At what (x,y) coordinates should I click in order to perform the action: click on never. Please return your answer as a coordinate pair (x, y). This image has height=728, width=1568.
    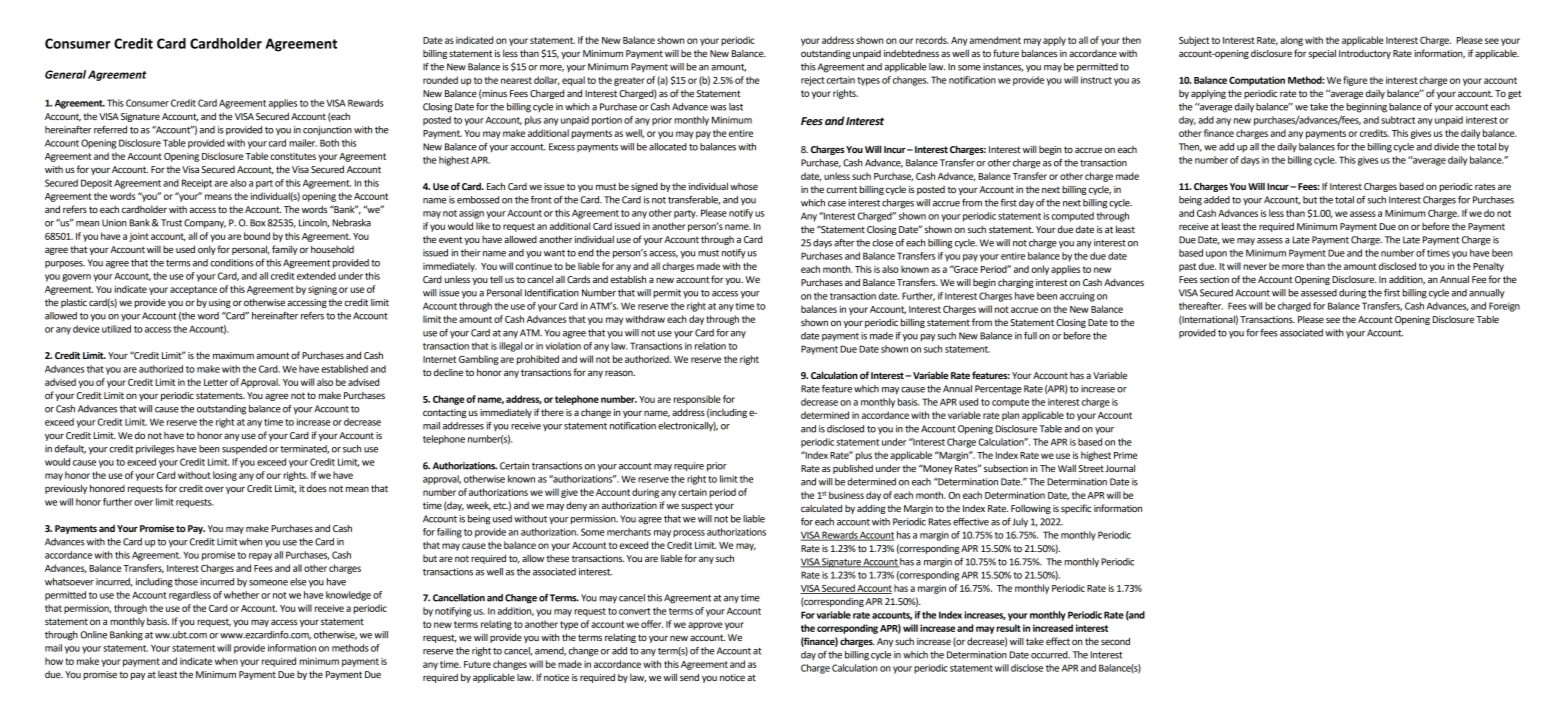
    Looking at the image, I should click on (1255, 267).
